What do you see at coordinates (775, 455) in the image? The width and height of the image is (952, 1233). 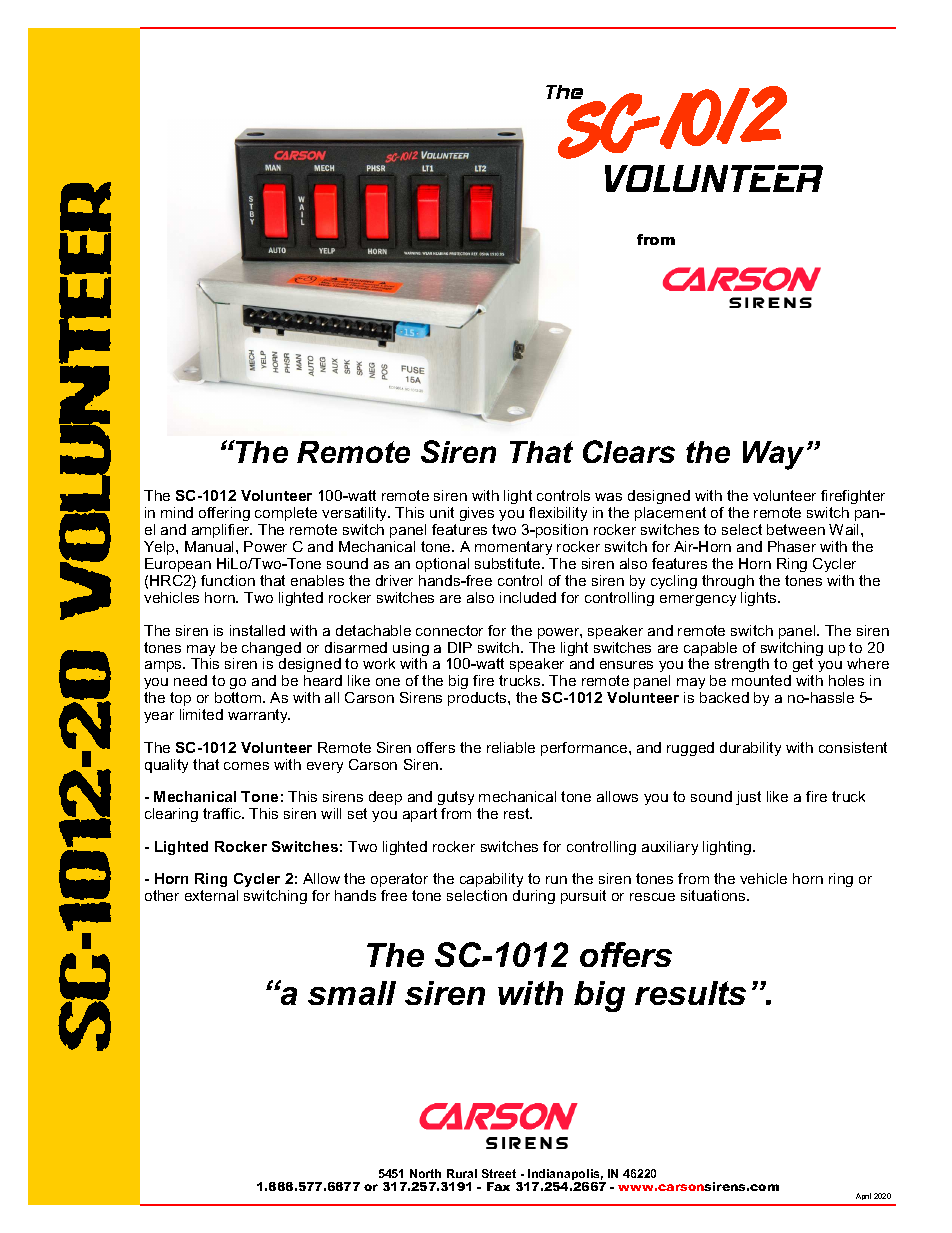 I see `Way` at bounding box center [775, 455].
